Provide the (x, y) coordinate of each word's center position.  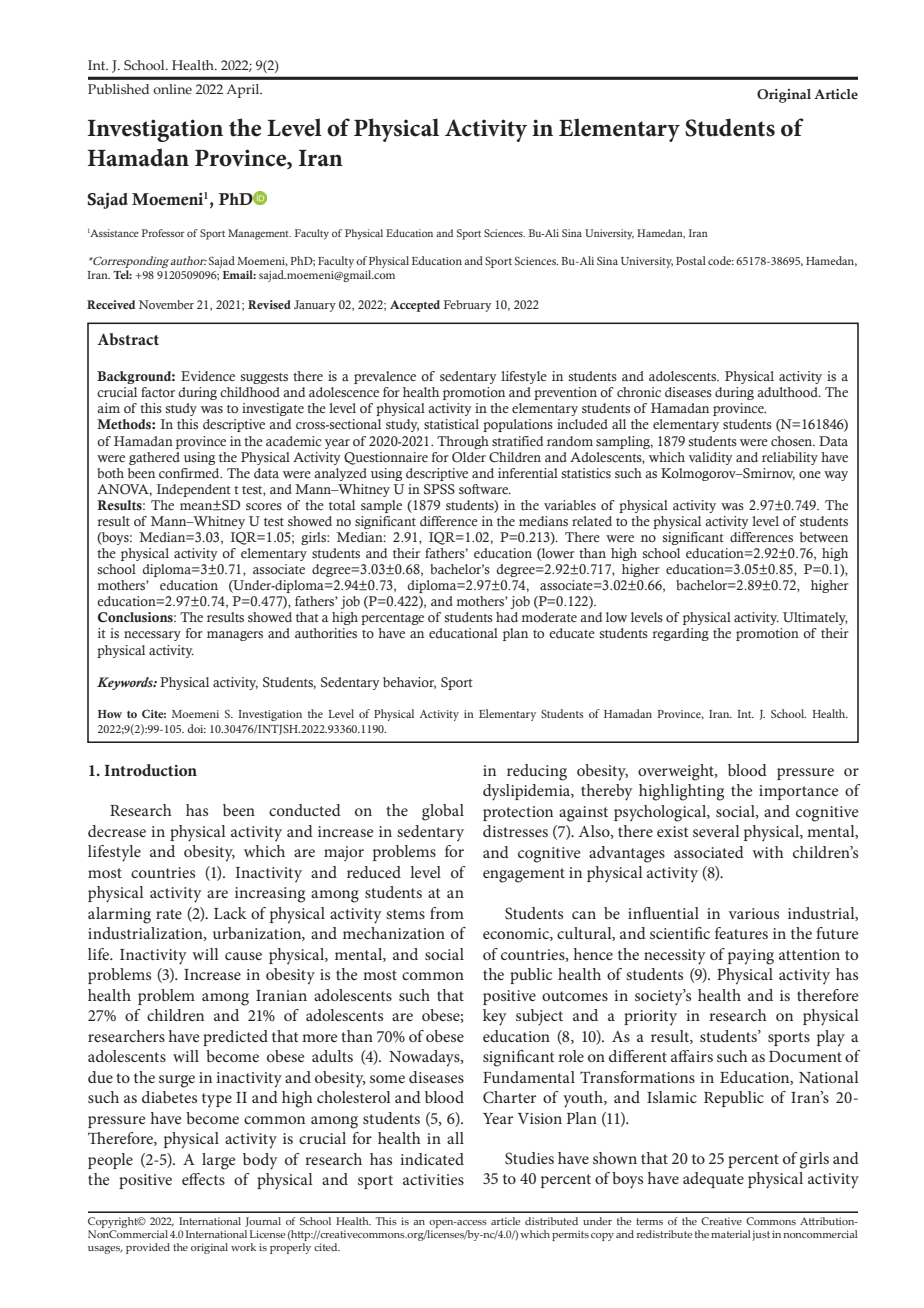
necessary (152, 636)
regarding (680, 634)
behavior (409, 683)
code (721, 260)
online (172, 89)
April (244, 91)
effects (203, 1179)
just (761, 1235)
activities (433, 1179)
